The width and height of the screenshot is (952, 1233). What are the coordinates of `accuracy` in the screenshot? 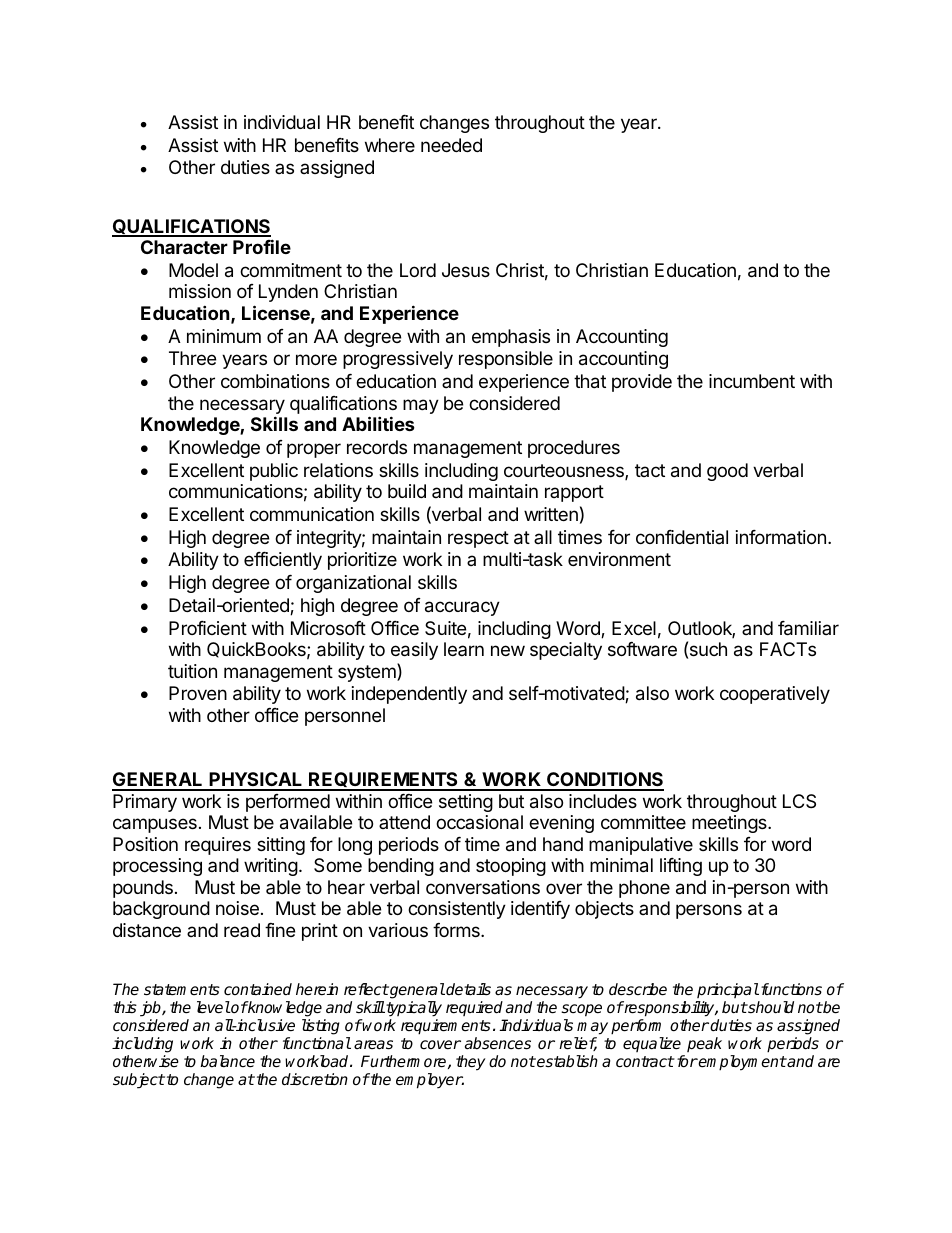 It's located at (462, 608).
